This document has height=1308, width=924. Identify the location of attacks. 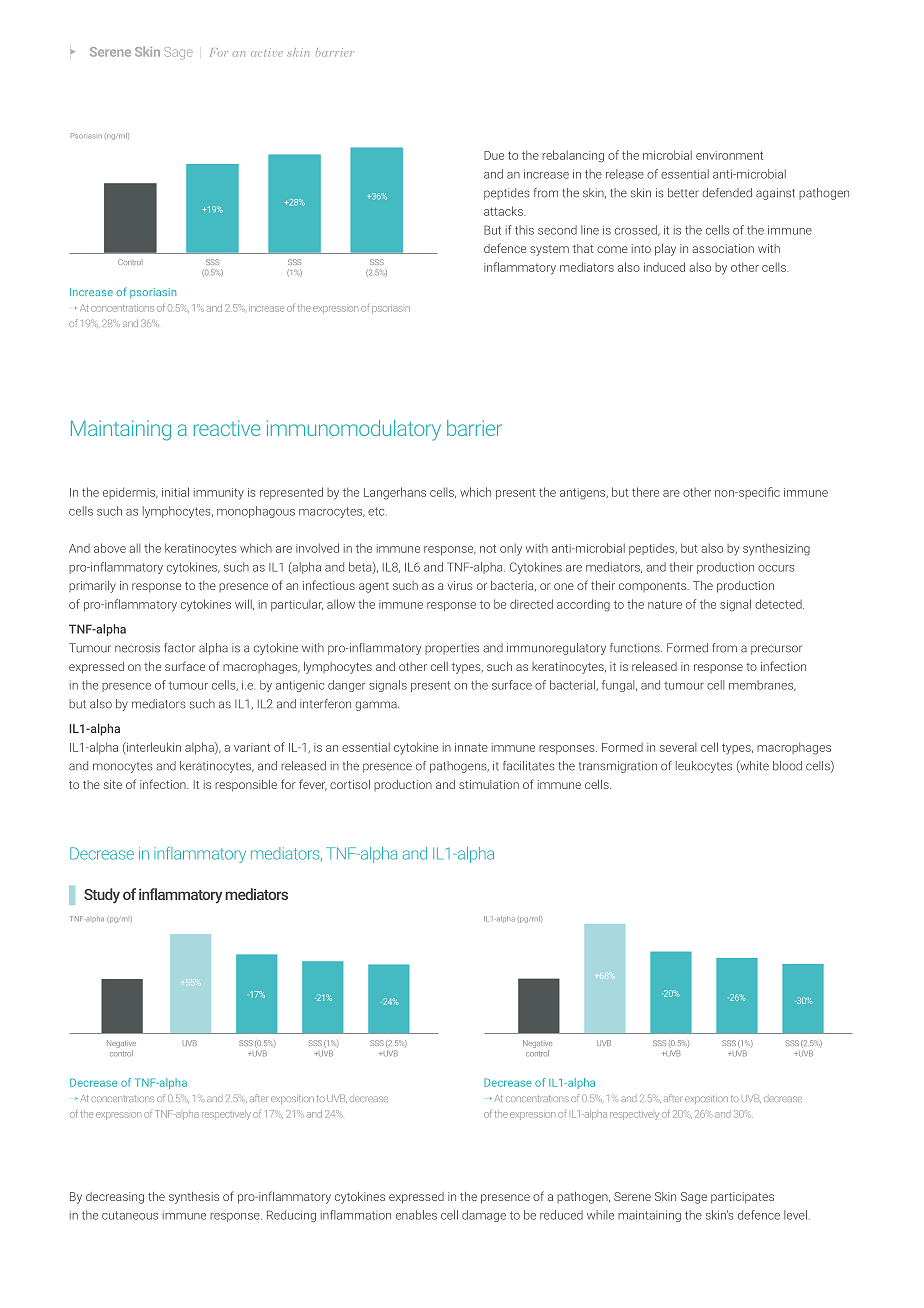
(504, 211).
